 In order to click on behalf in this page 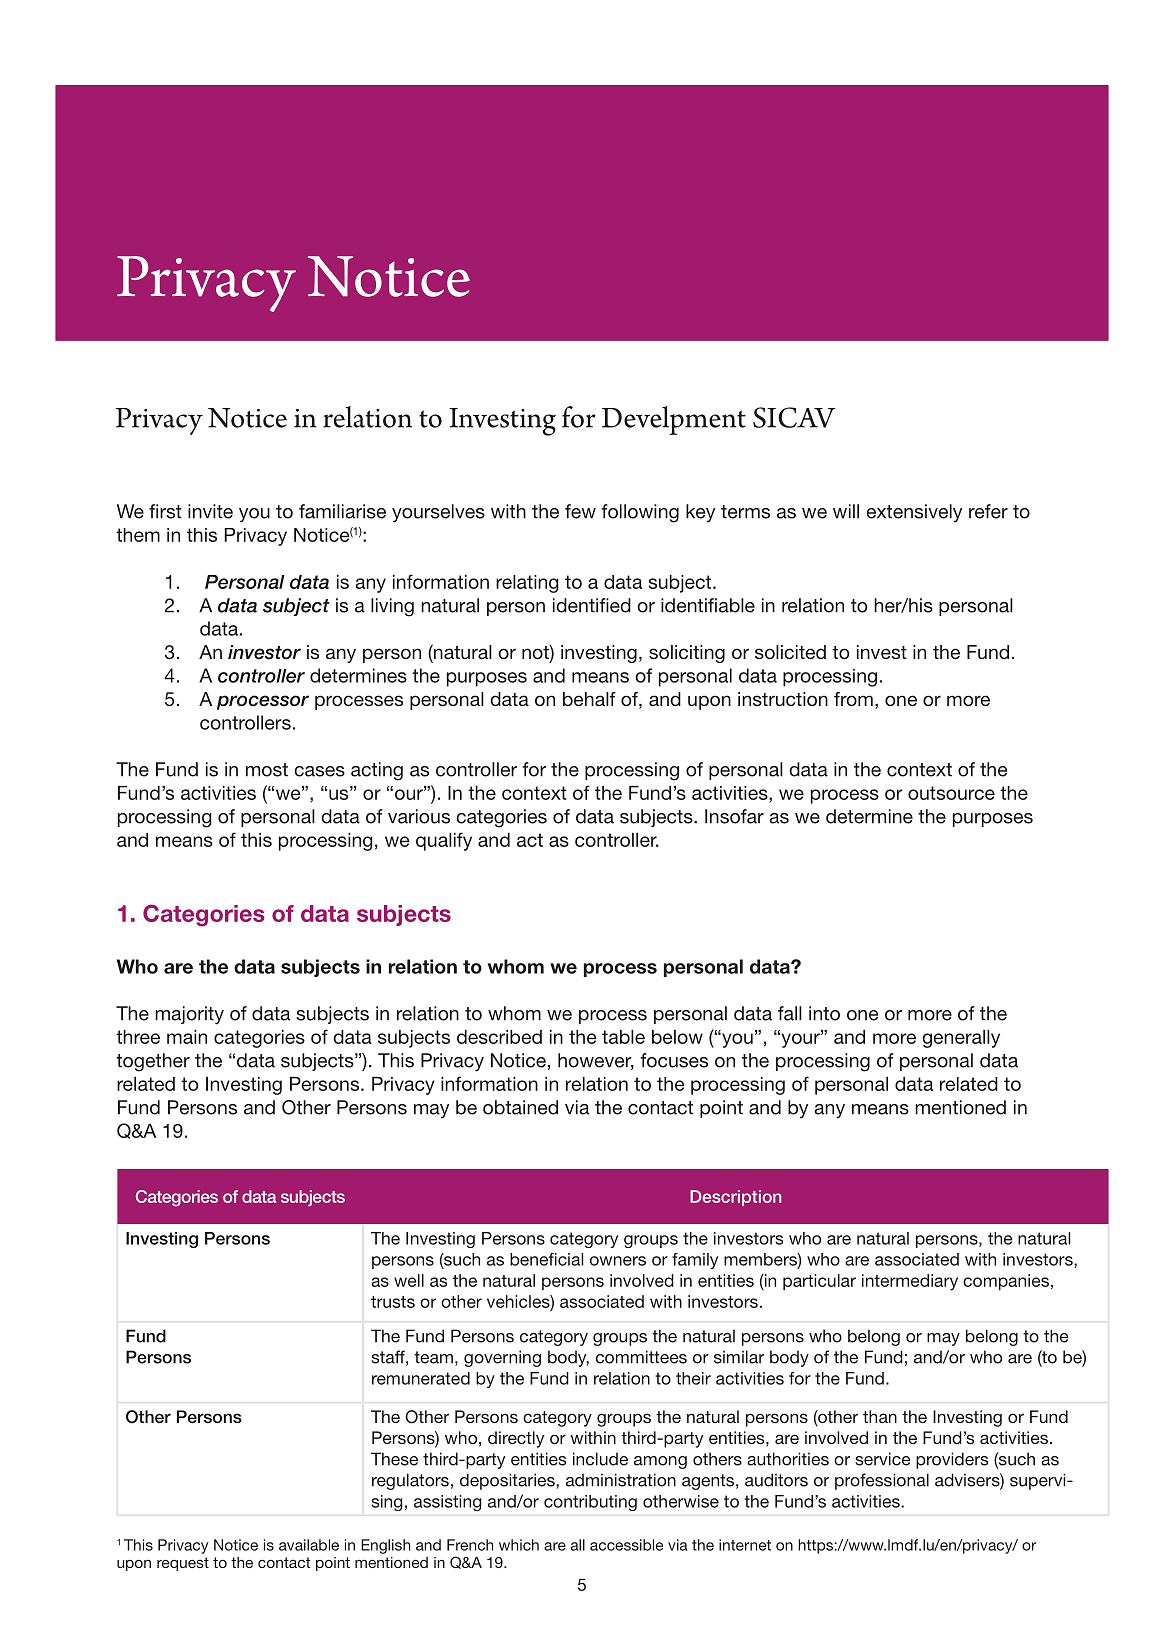, I will do `click(589, 699)`.
